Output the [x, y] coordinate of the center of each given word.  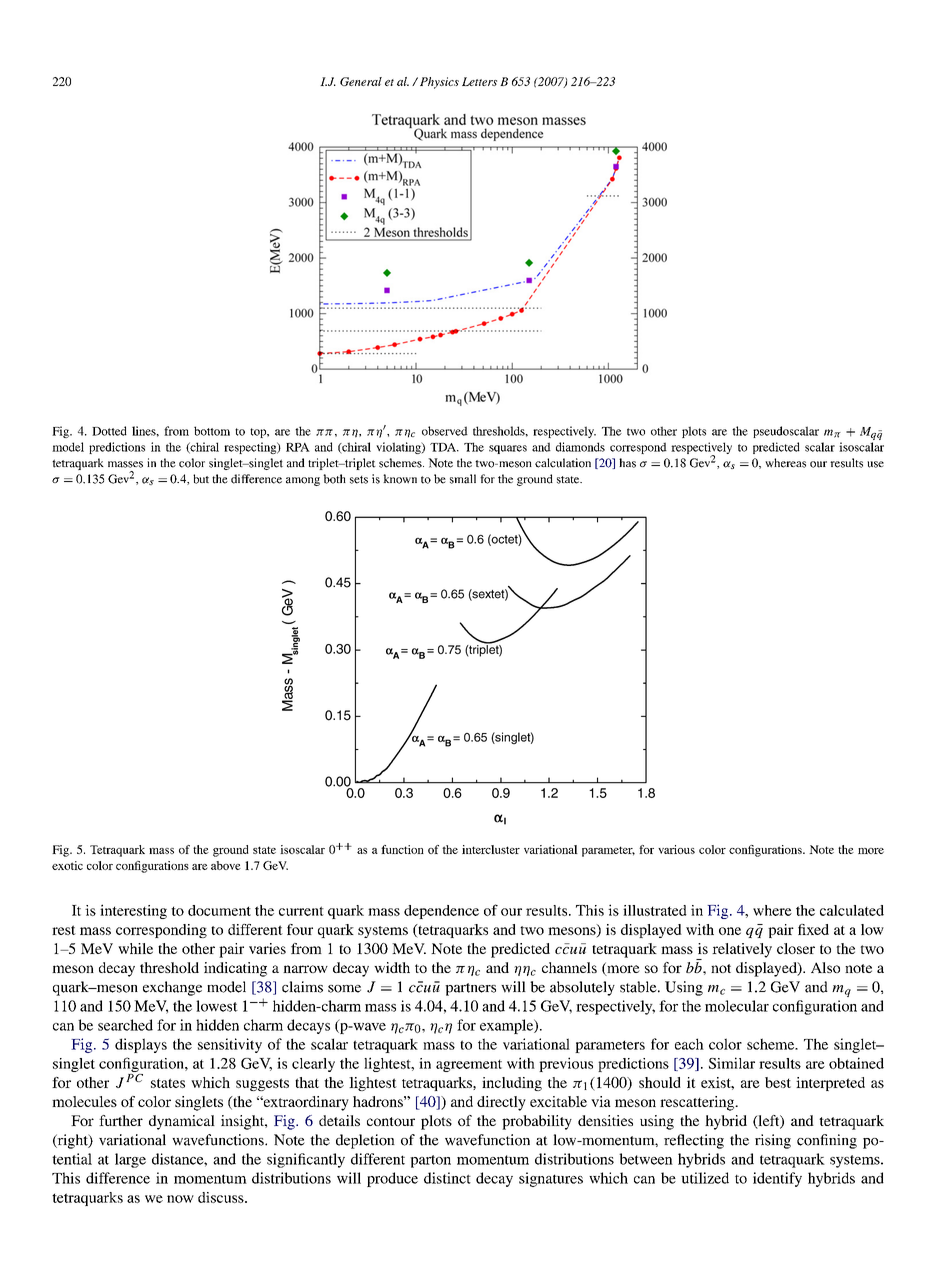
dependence [441, 912]
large [130, 1160]
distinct [447, 1178]
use [875, 464]
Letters [479, 81]
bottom [212, 431]
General [361, 81]
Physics [439, 83]
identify [777, 1179]
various [676, 849]
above [226, 865]
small [463, 479]
